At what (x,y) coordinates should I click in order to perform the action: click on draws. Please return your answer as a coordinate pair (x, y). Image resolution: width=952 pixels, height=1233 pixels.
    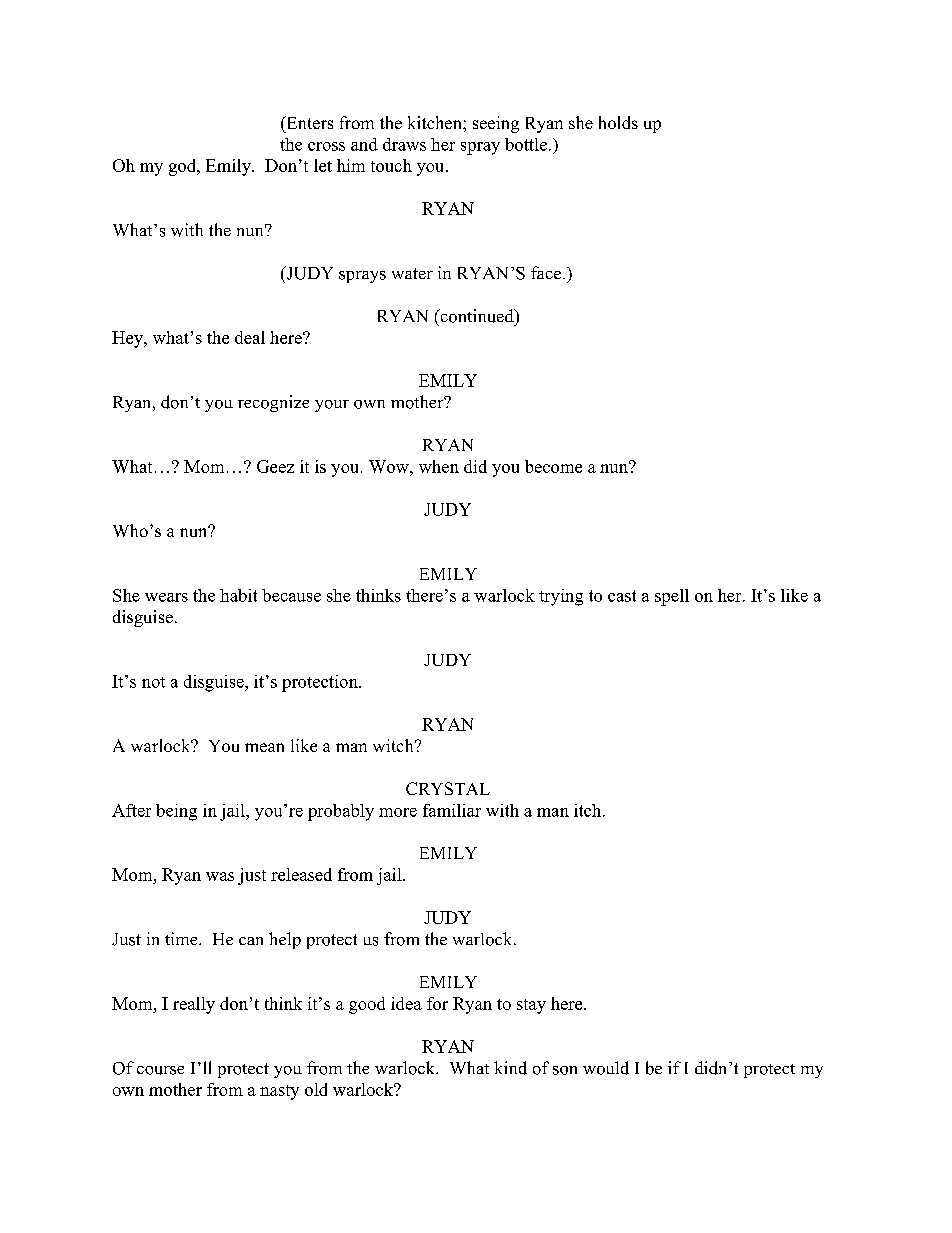
    Looking at the image, I should click on (404, 144).
